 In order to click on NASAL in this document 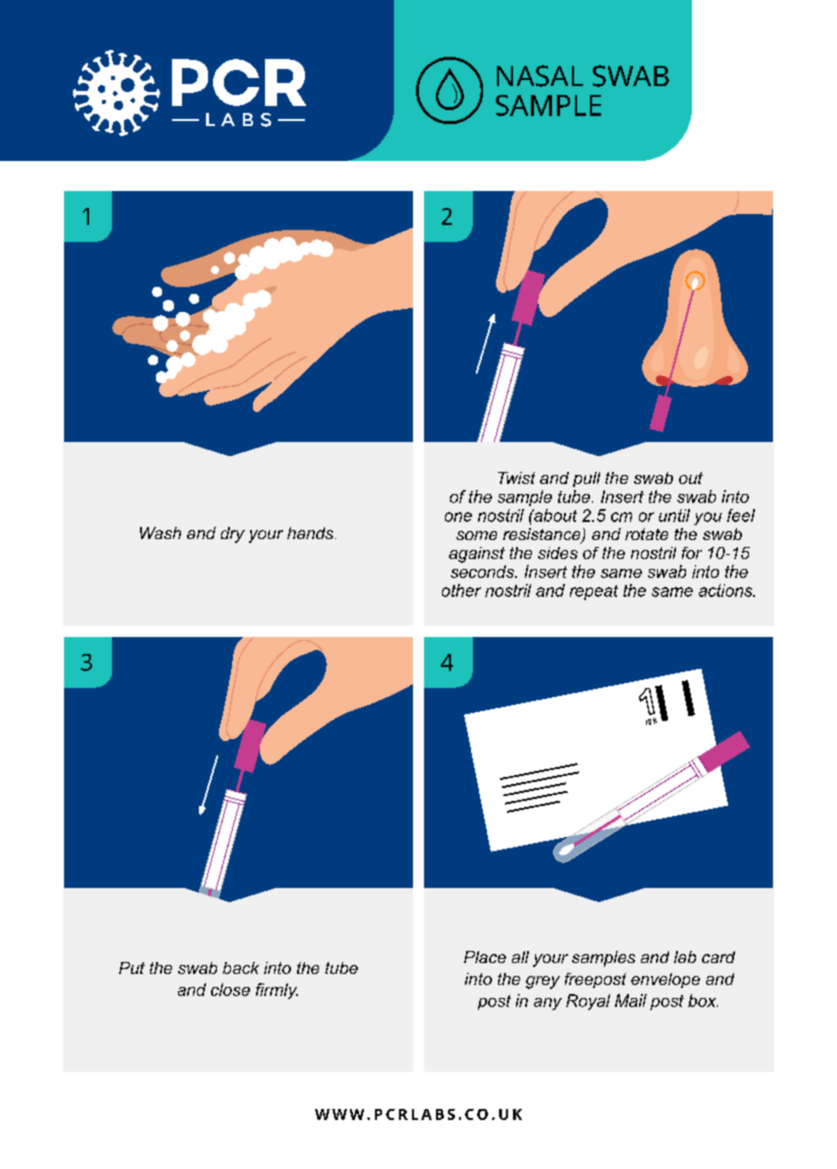, I will do `click(540, 76)`.
